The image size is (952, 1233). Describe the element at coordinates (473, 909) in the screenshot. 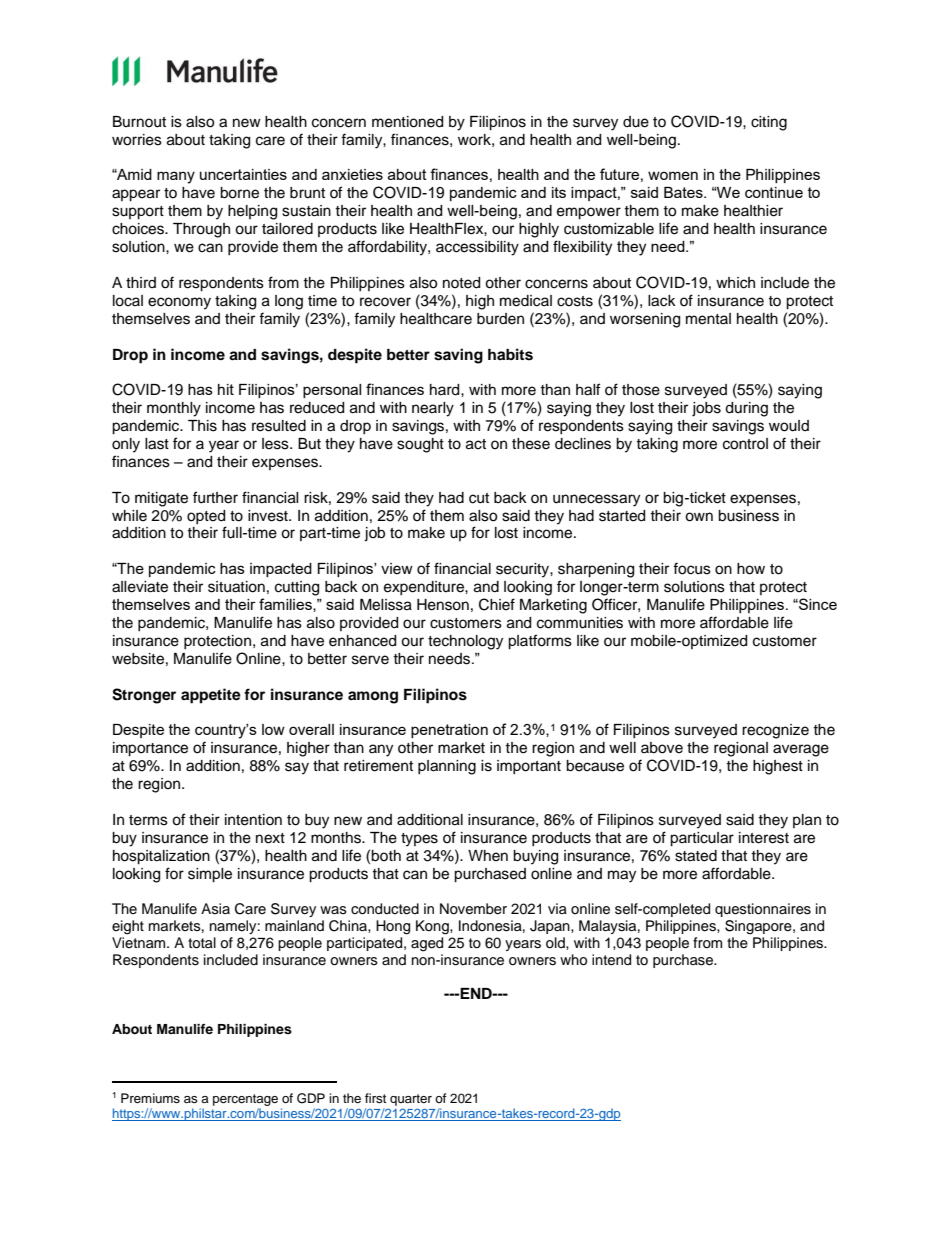

I see `November` at that location.
